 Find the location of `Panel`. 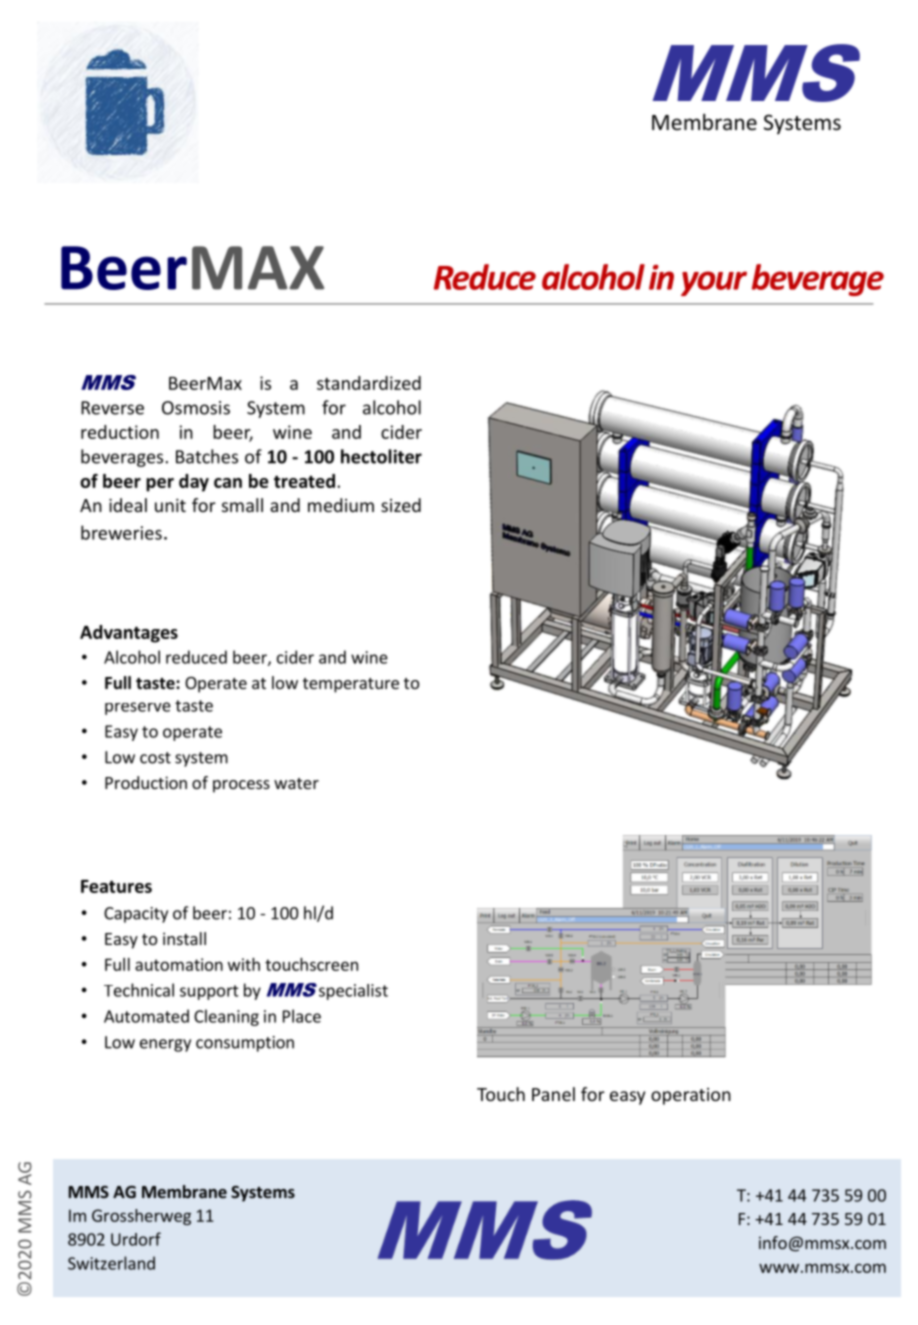

Panel is located at coordinates (553, 1094).
